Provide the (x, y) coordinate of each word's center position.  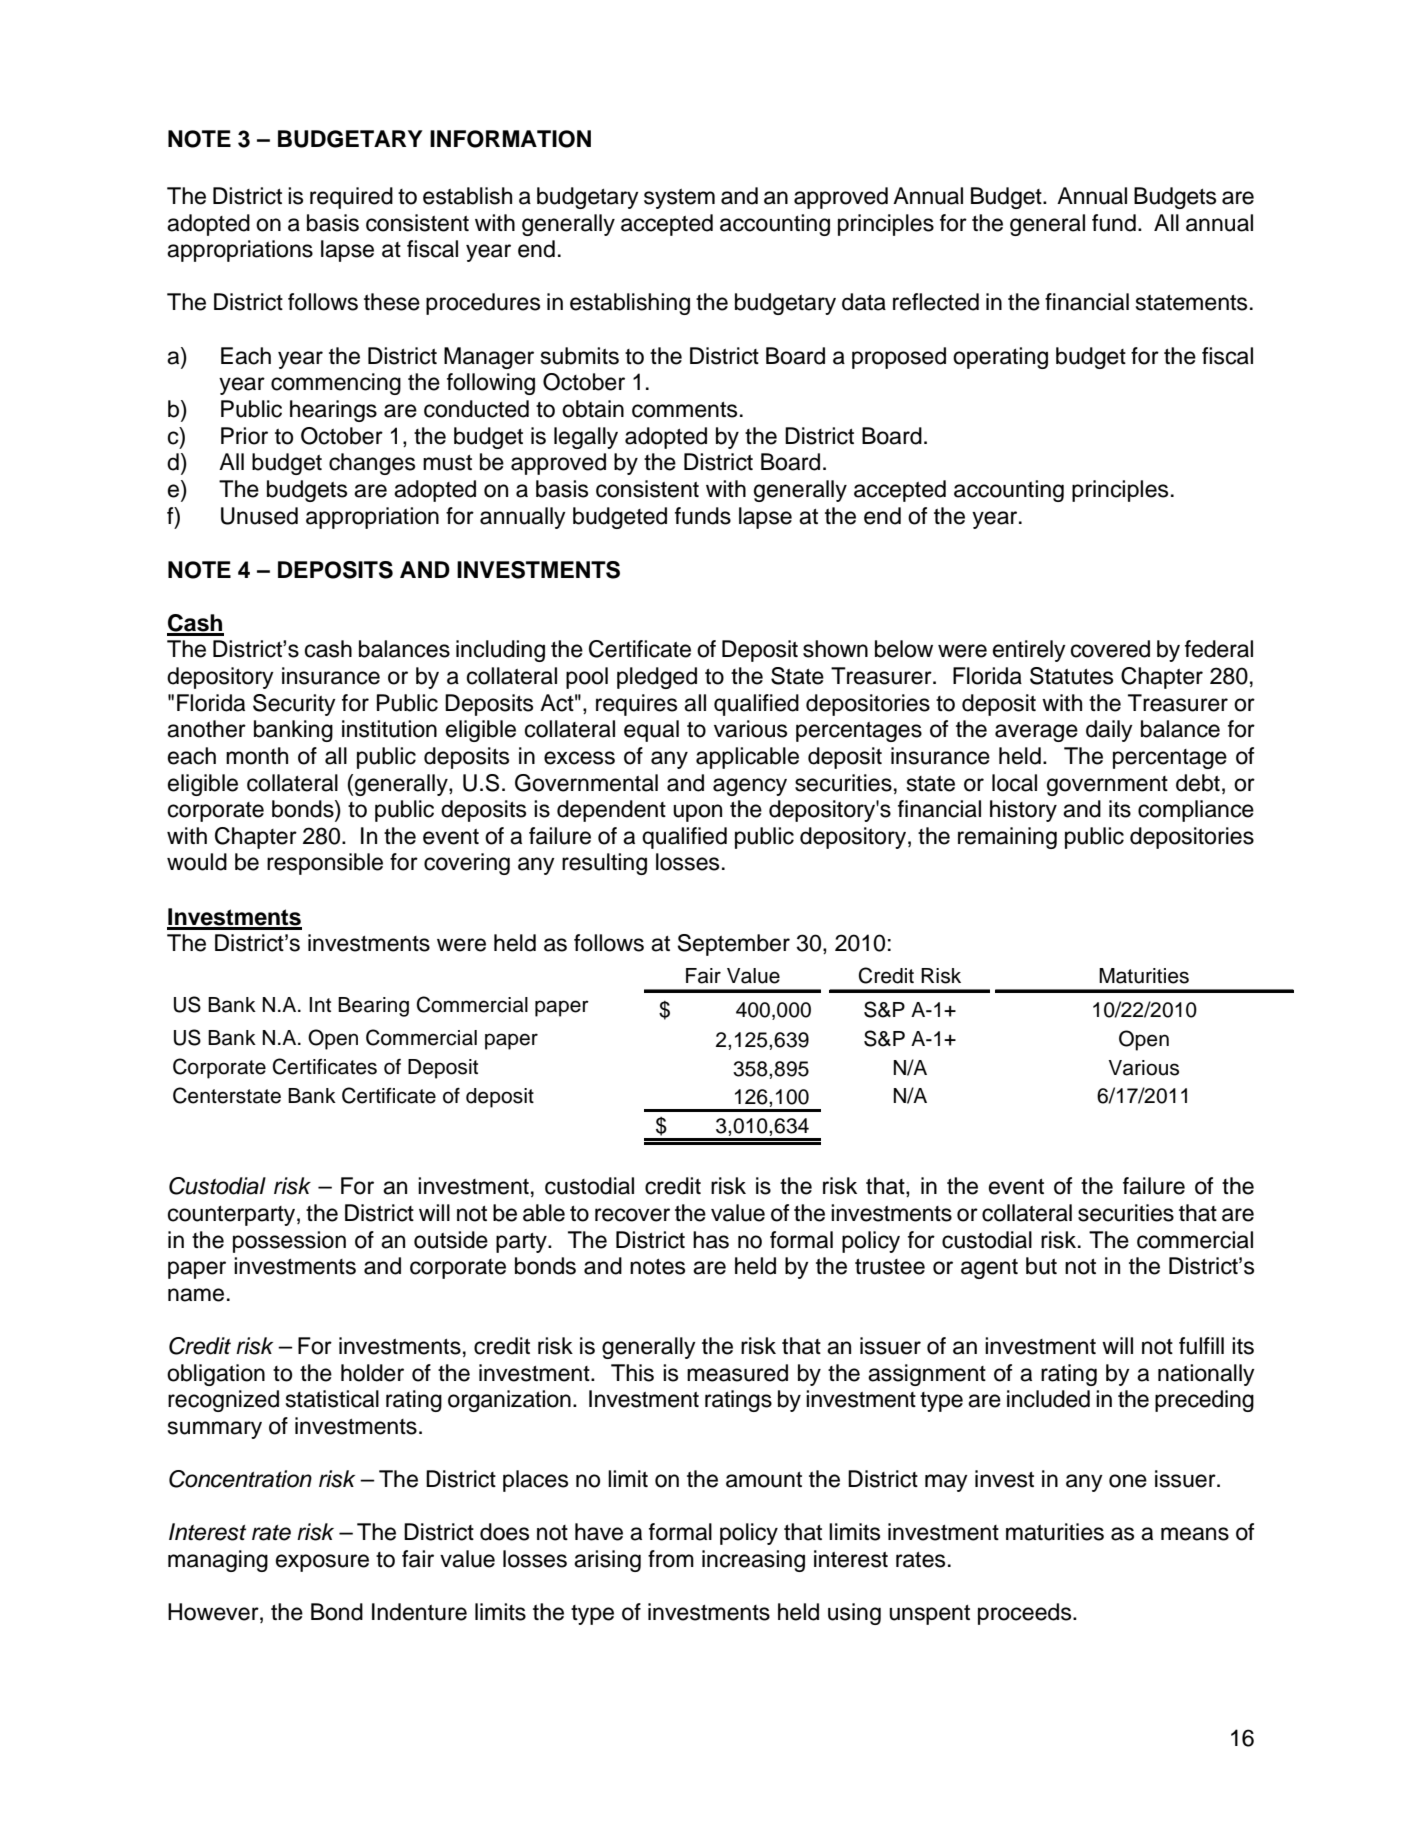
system (679, 199)
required (351, 198)
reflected (936, 302)
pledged (657, 678)
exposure (322, 1563)
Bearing (373, 1007)
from (671, 1559)
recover (632, 1215)
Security (294, 705)
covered (1110, 649)
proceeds (1026, 1614)
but (1041, 1266)
